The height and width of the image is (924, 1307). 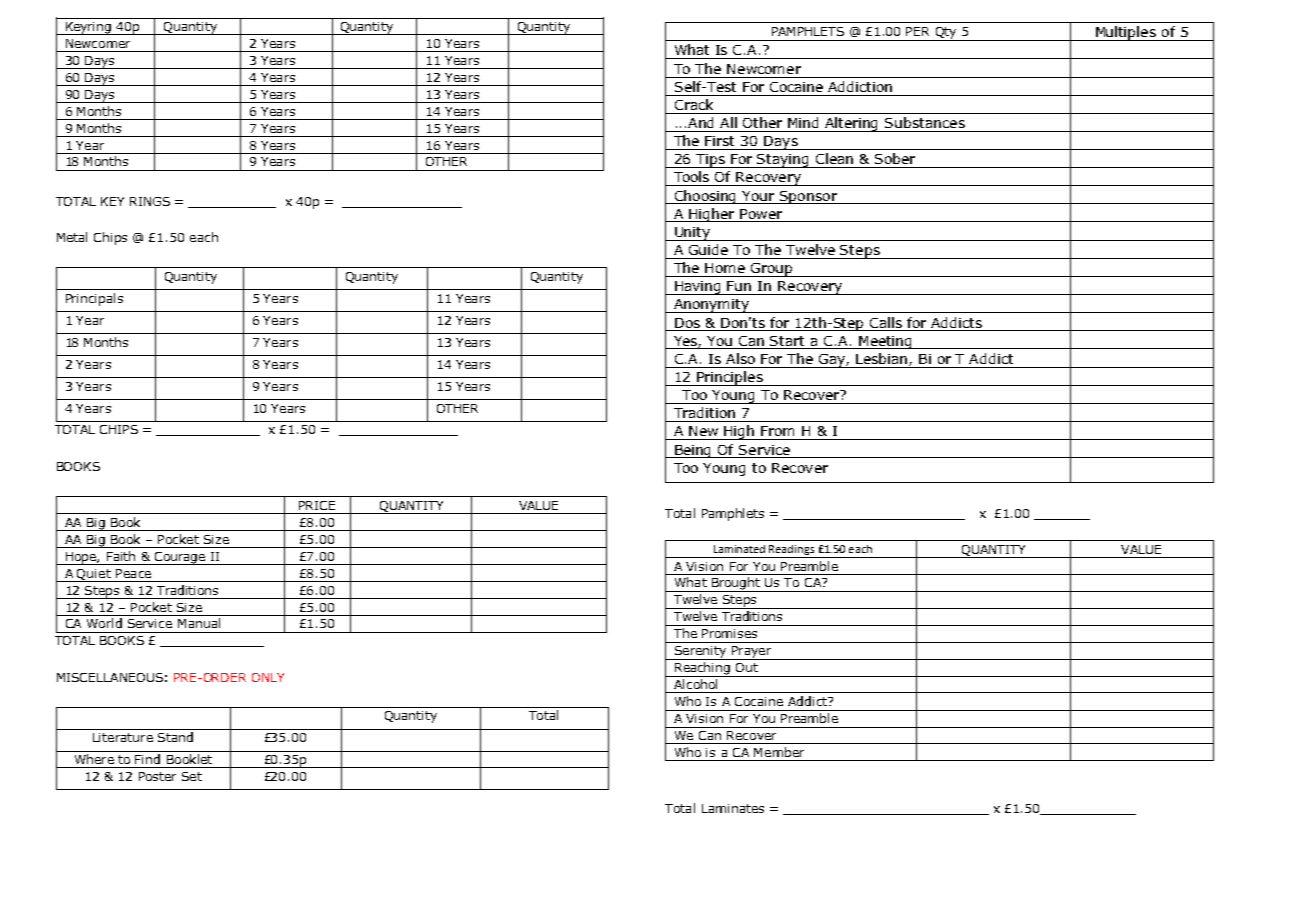 I want to click on Courage, so click(x=180, y=558).
